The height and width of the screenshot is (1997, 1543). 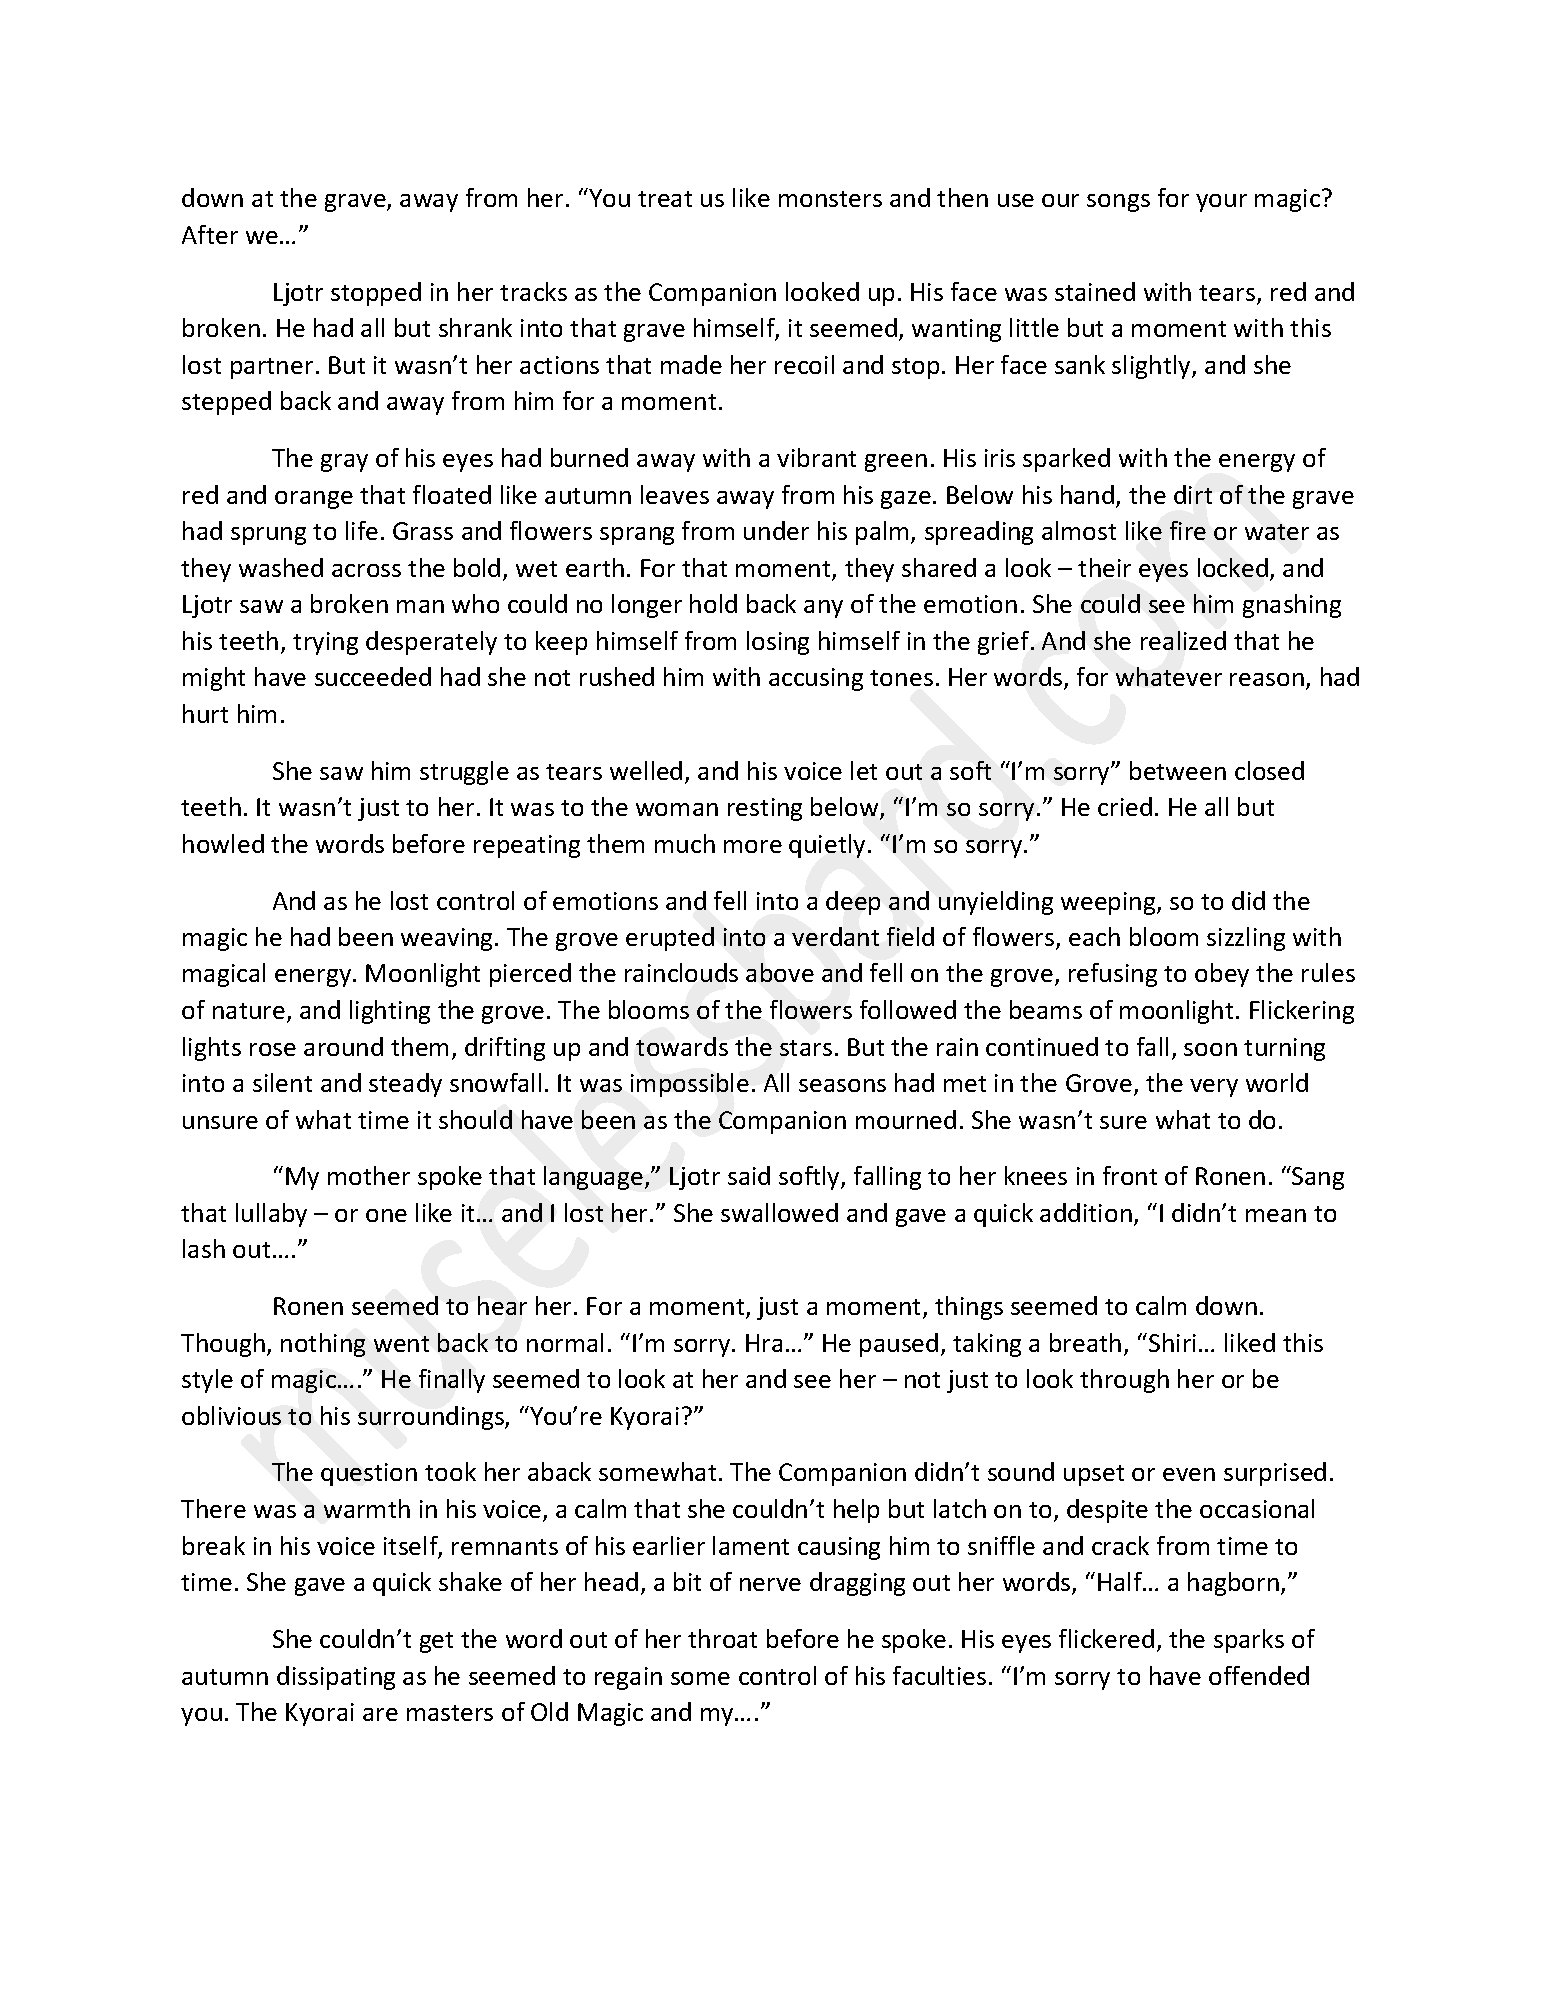 What do you see at coordinates (830, 199) in the screenshot?
I see `monsters` at bounding box center [830, 199].
